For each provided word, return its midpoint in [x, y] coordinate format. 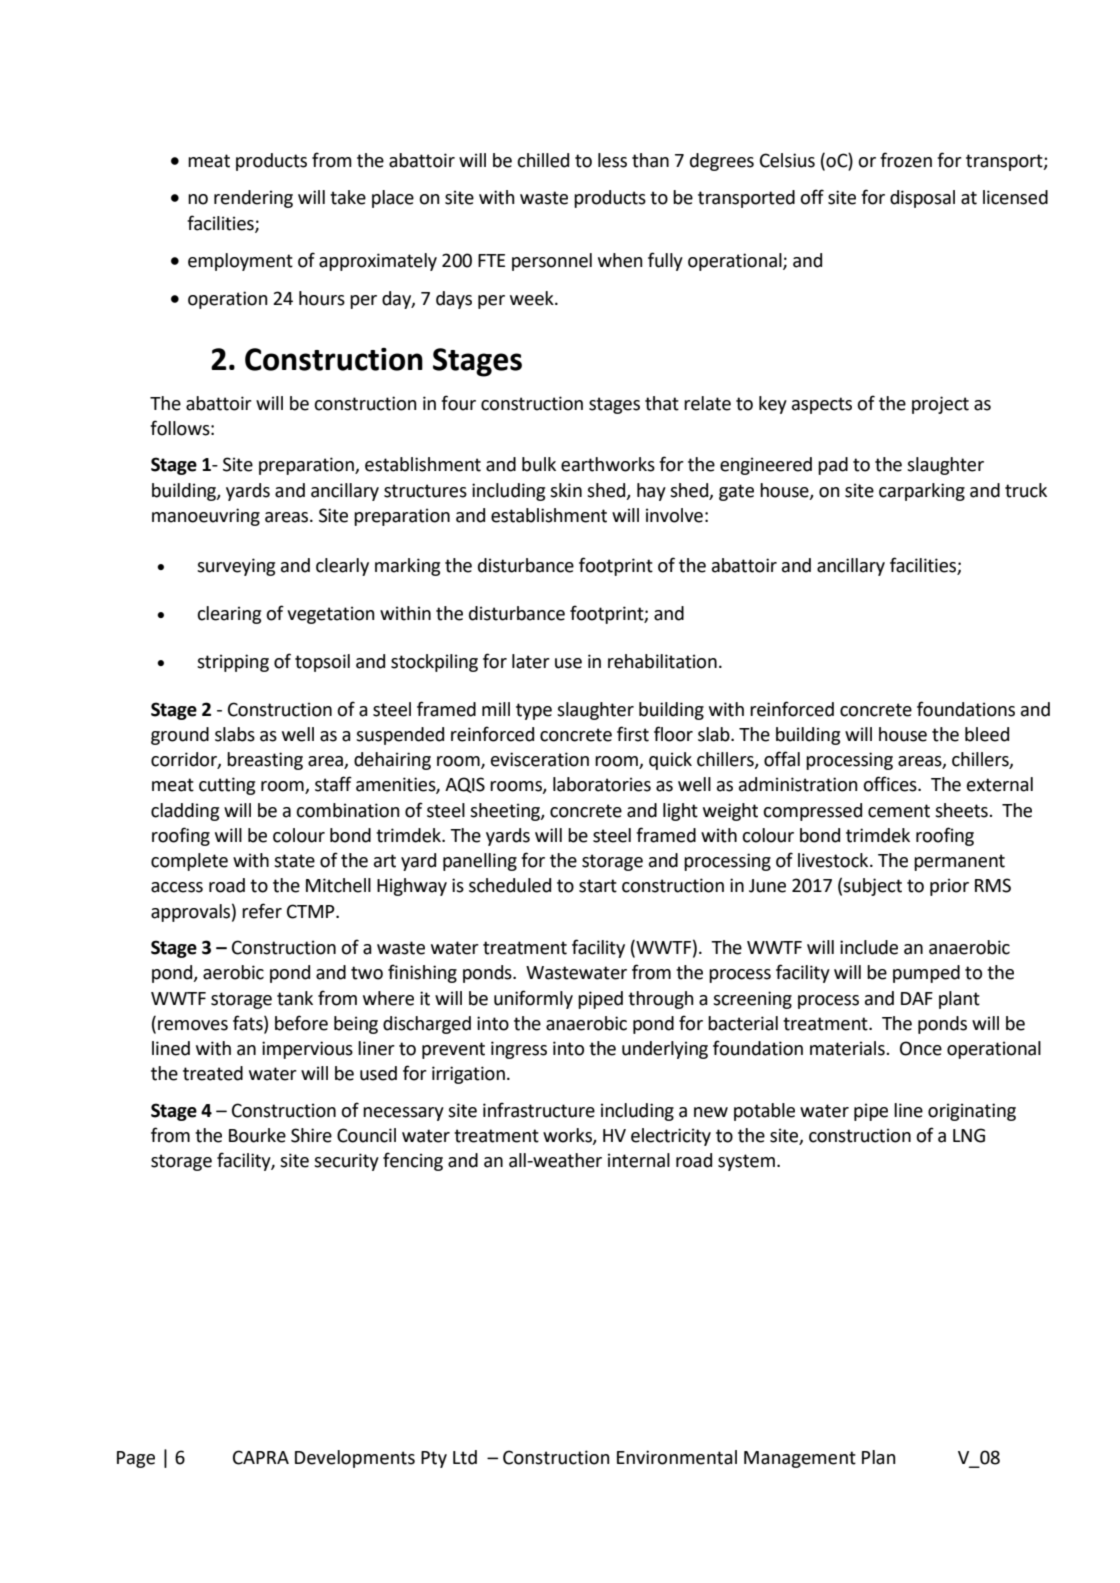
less [612, 160]
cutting [227, 786]
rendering [253, 199]
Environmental [677, 1457]
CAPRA [261, 1457]
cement [899, 811]
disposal [922, 199]
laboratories [602, 784]
